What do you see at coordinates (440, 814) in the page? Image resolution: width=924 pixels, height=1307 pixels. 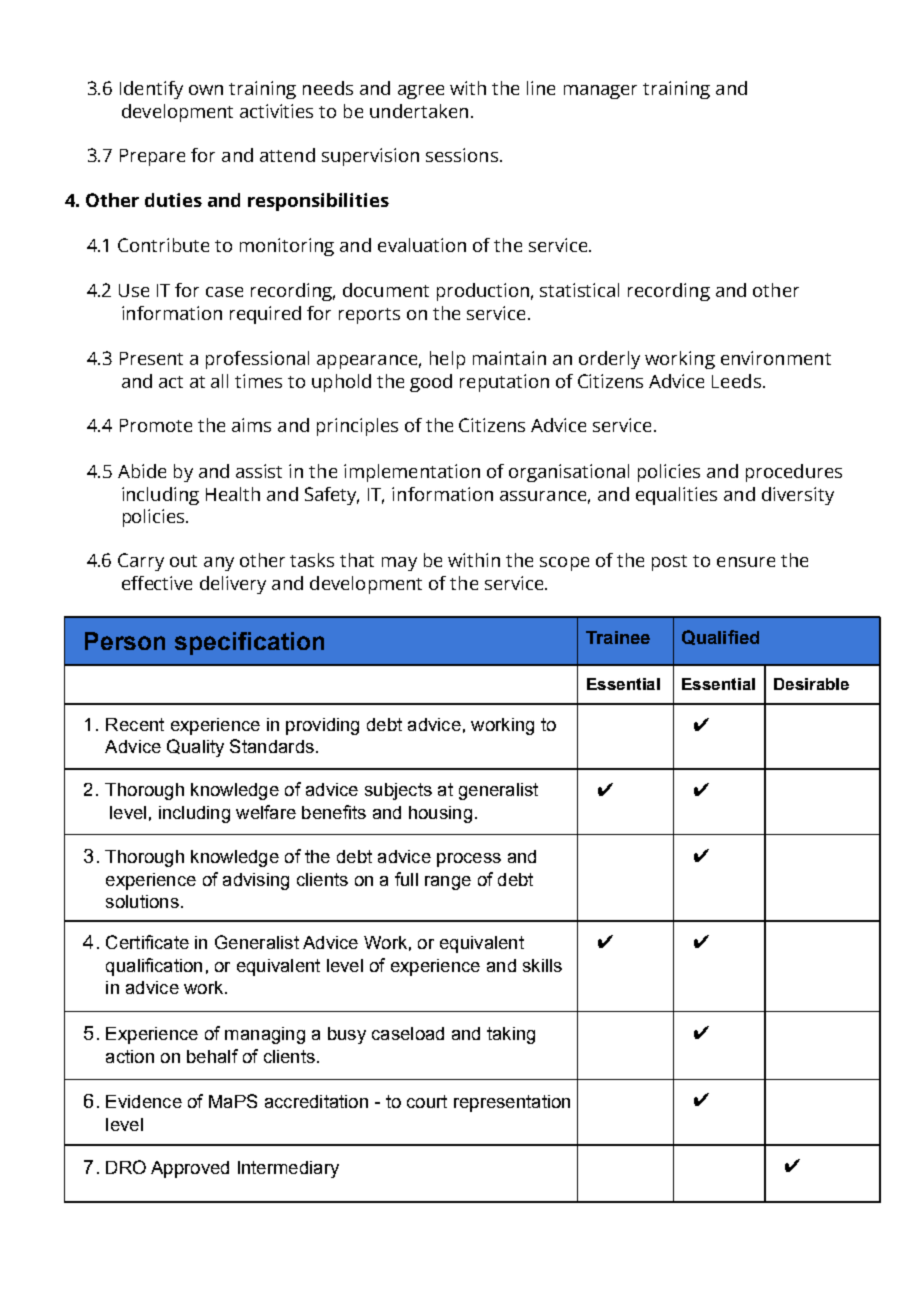 I see `housing` at bounding box center [440, 814].
